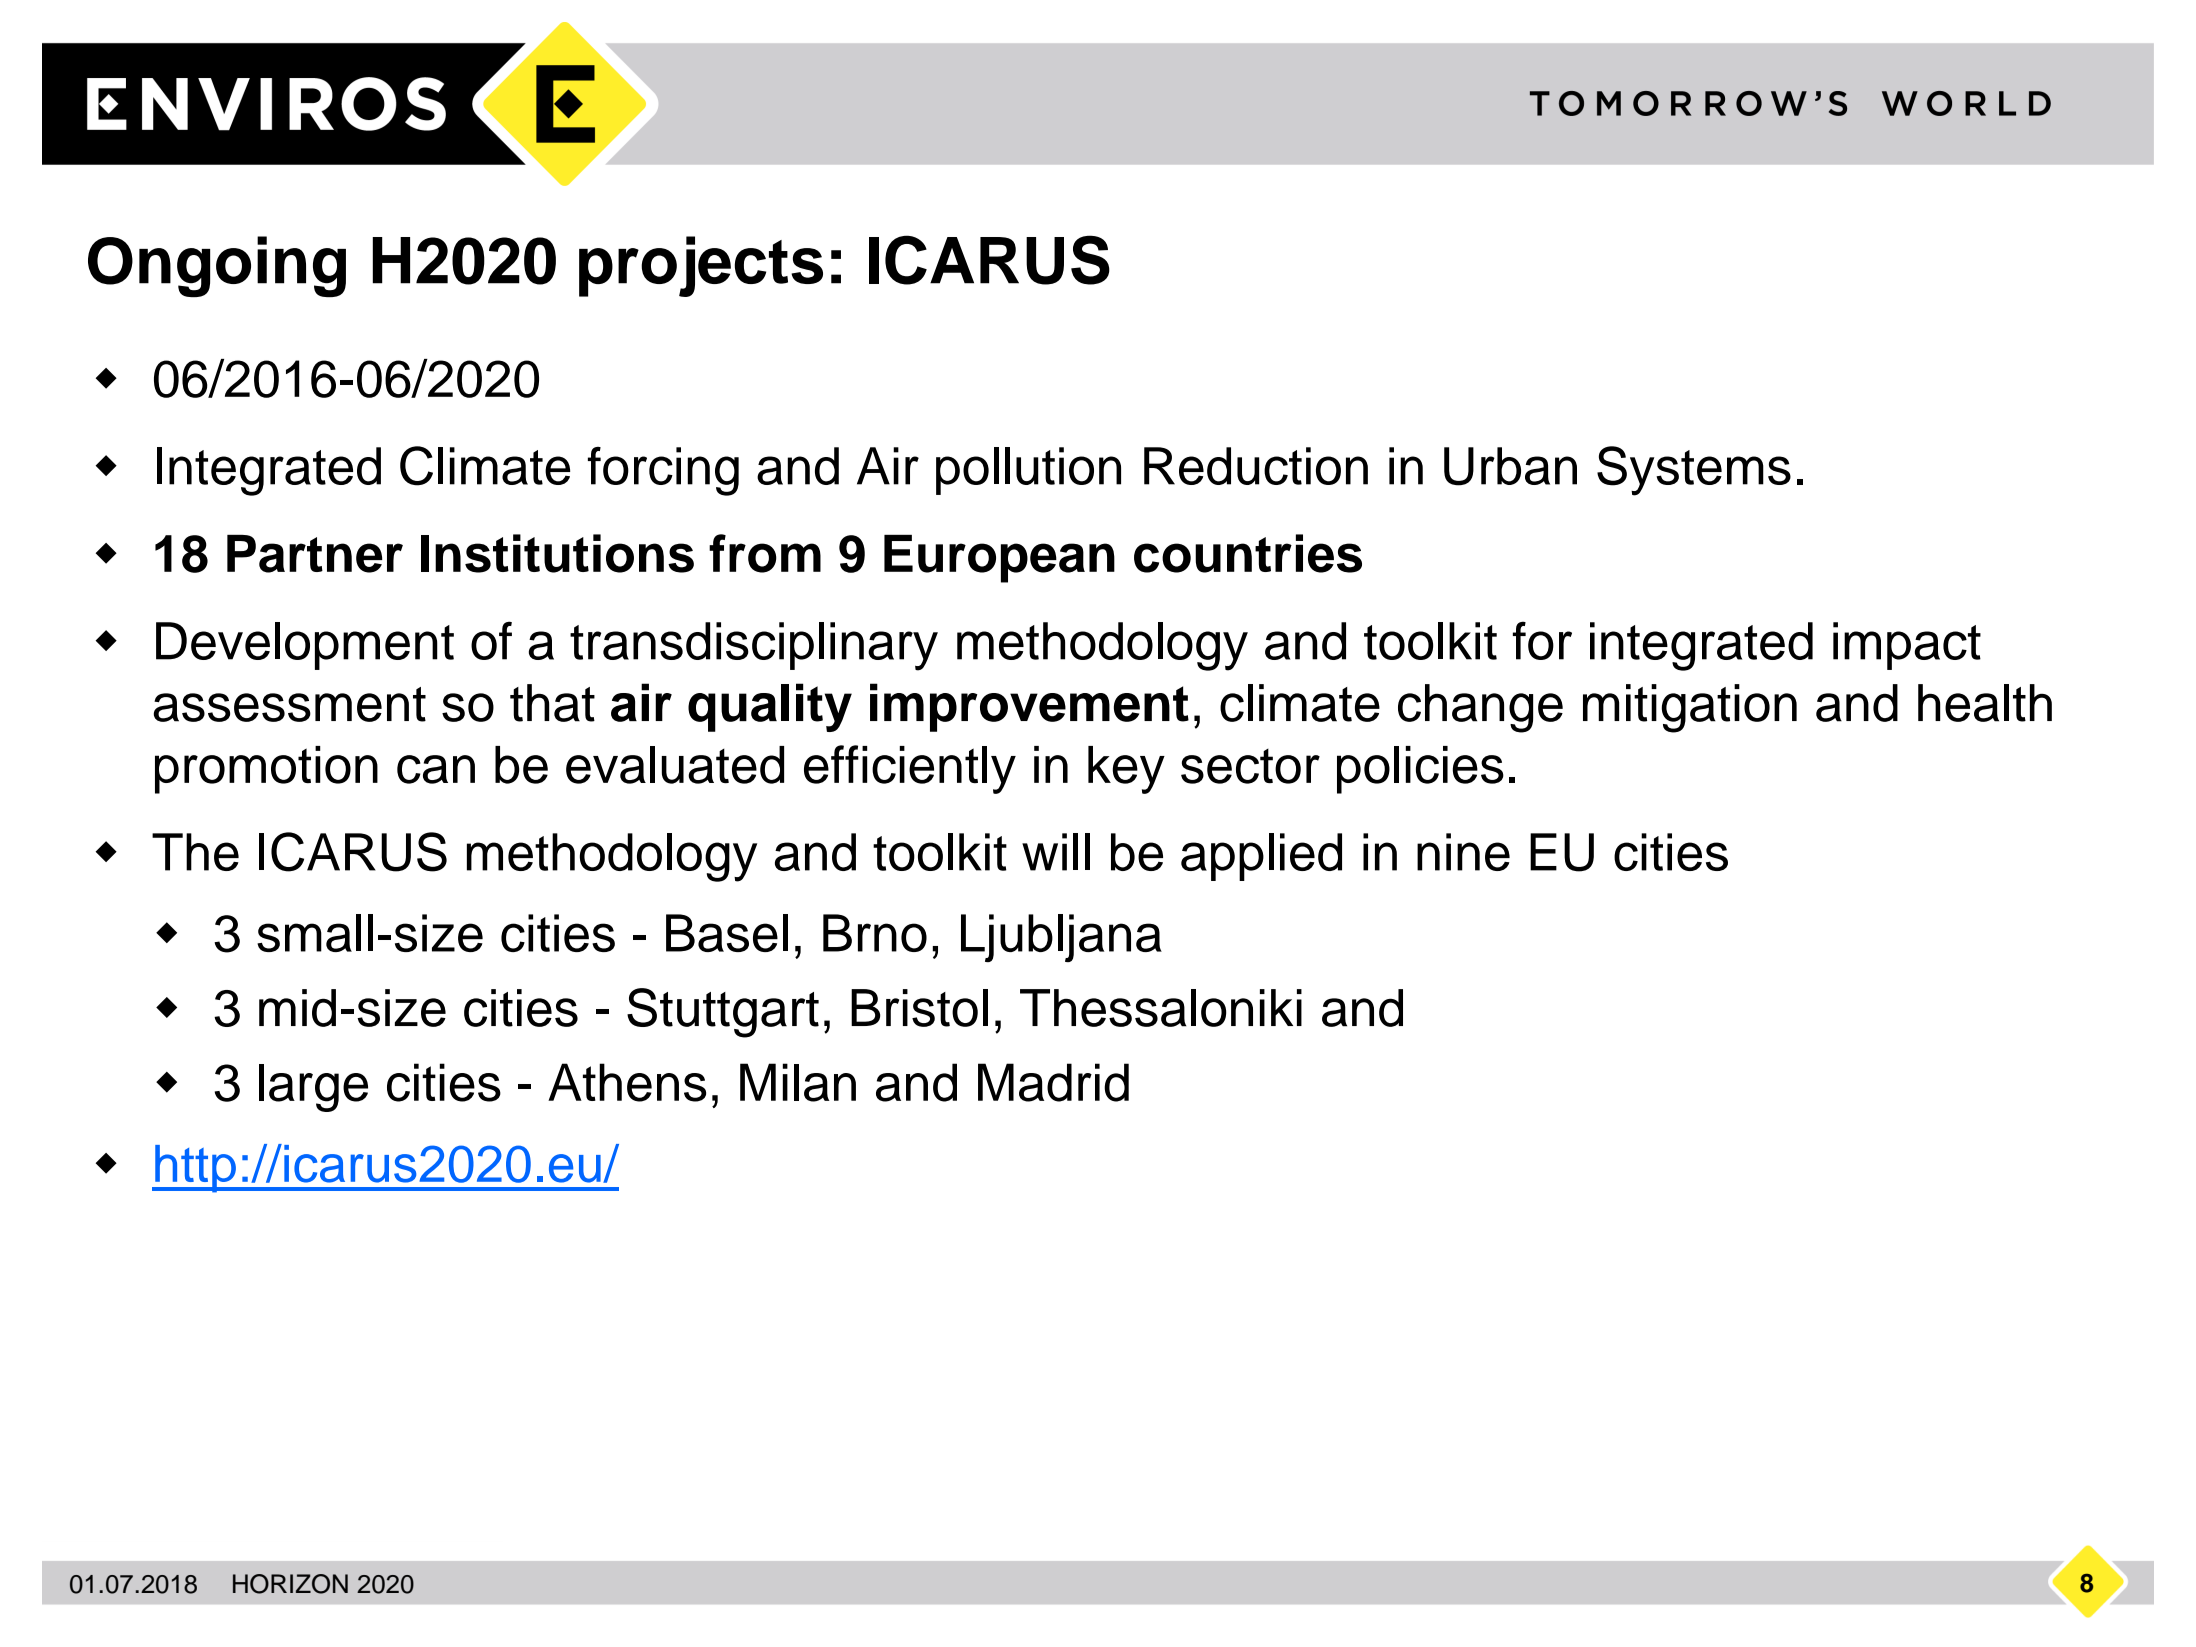 The image size is (2196, 1647). I want to click on large, so click(313, 1088).
